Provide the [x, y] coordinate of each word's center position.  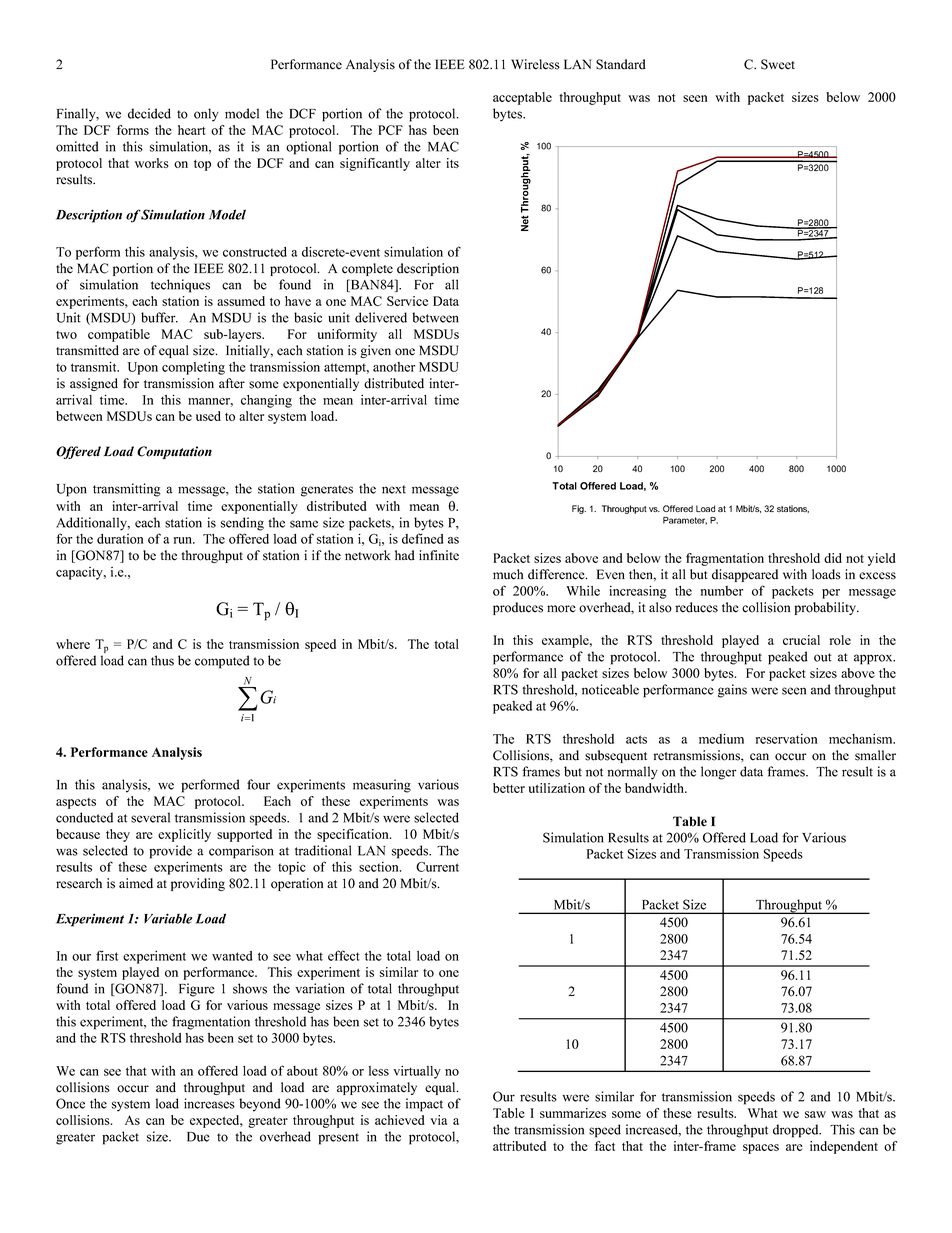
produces [518, 608]
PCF [390, 130]
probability [826, 608]
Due [198, 1137]
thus [162, 660]
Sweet [778, 64]
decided [149, 113]
